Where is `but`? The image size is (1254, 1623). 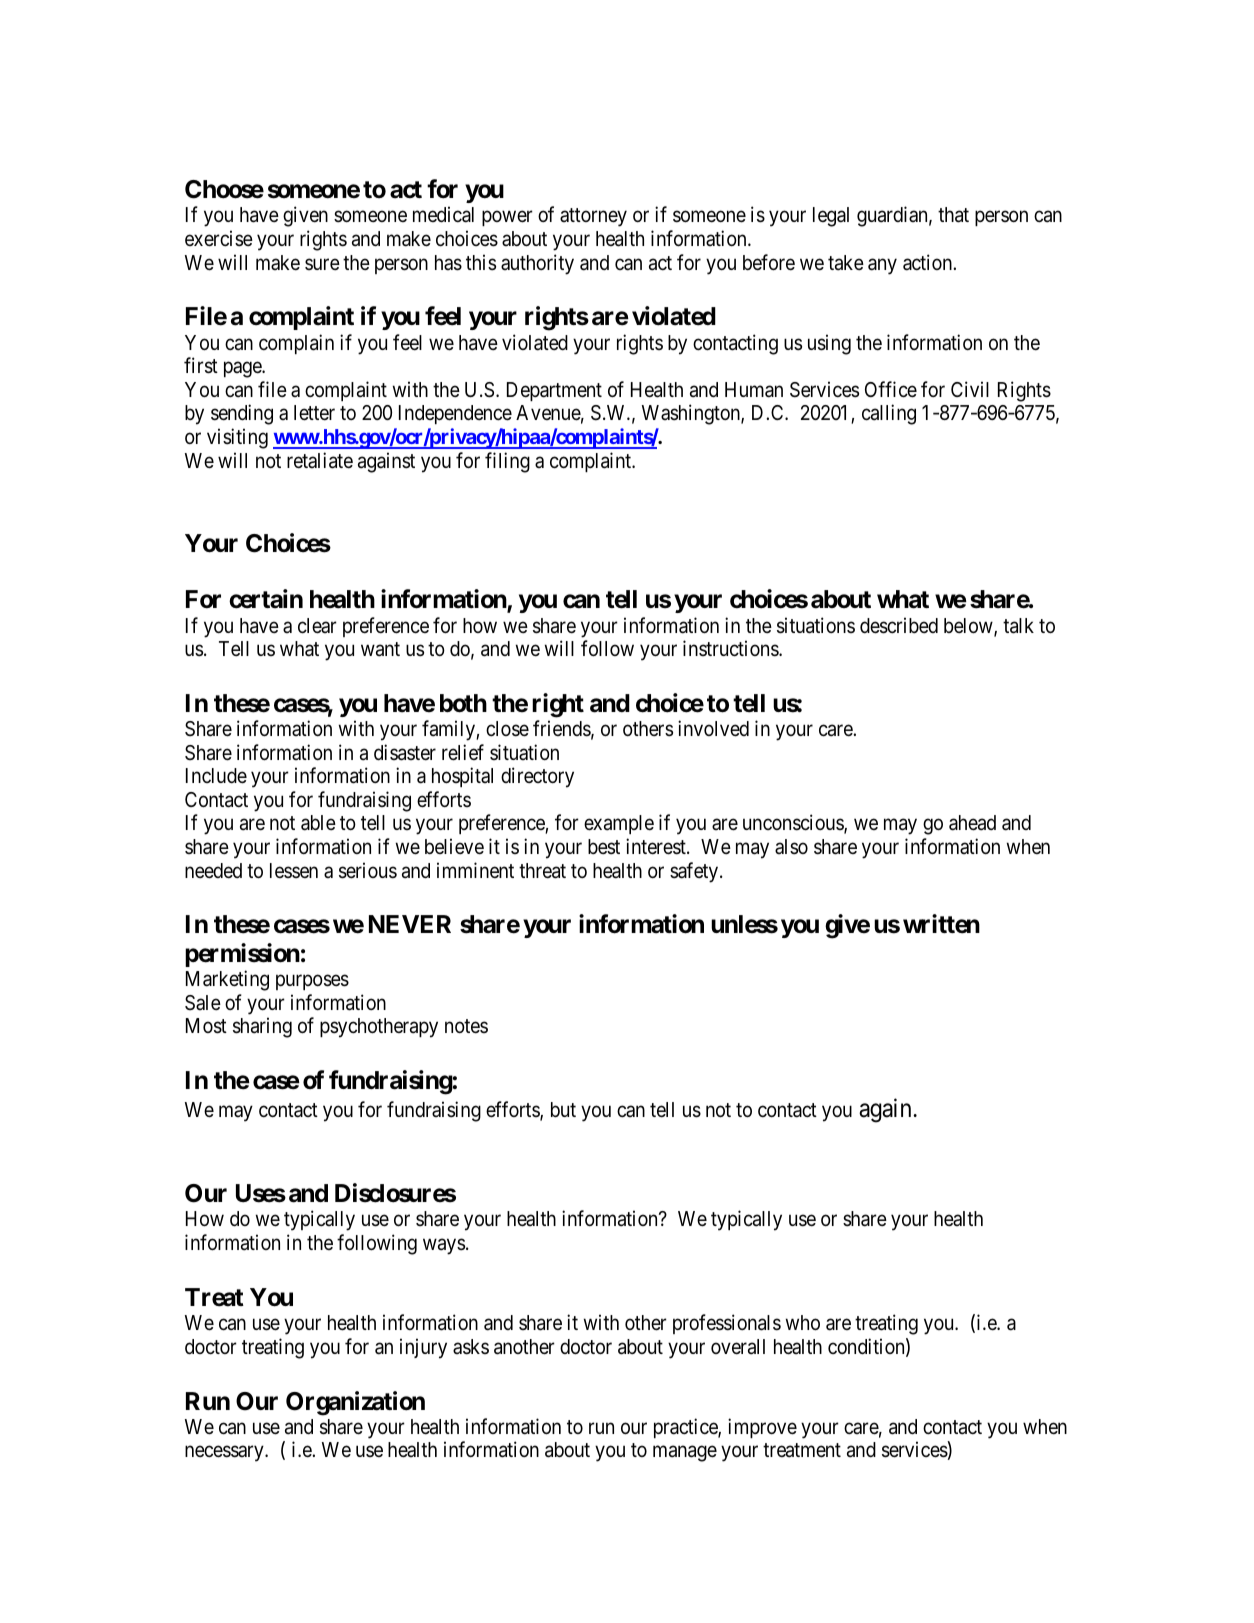 but is located at coordinates (563, 1110).
